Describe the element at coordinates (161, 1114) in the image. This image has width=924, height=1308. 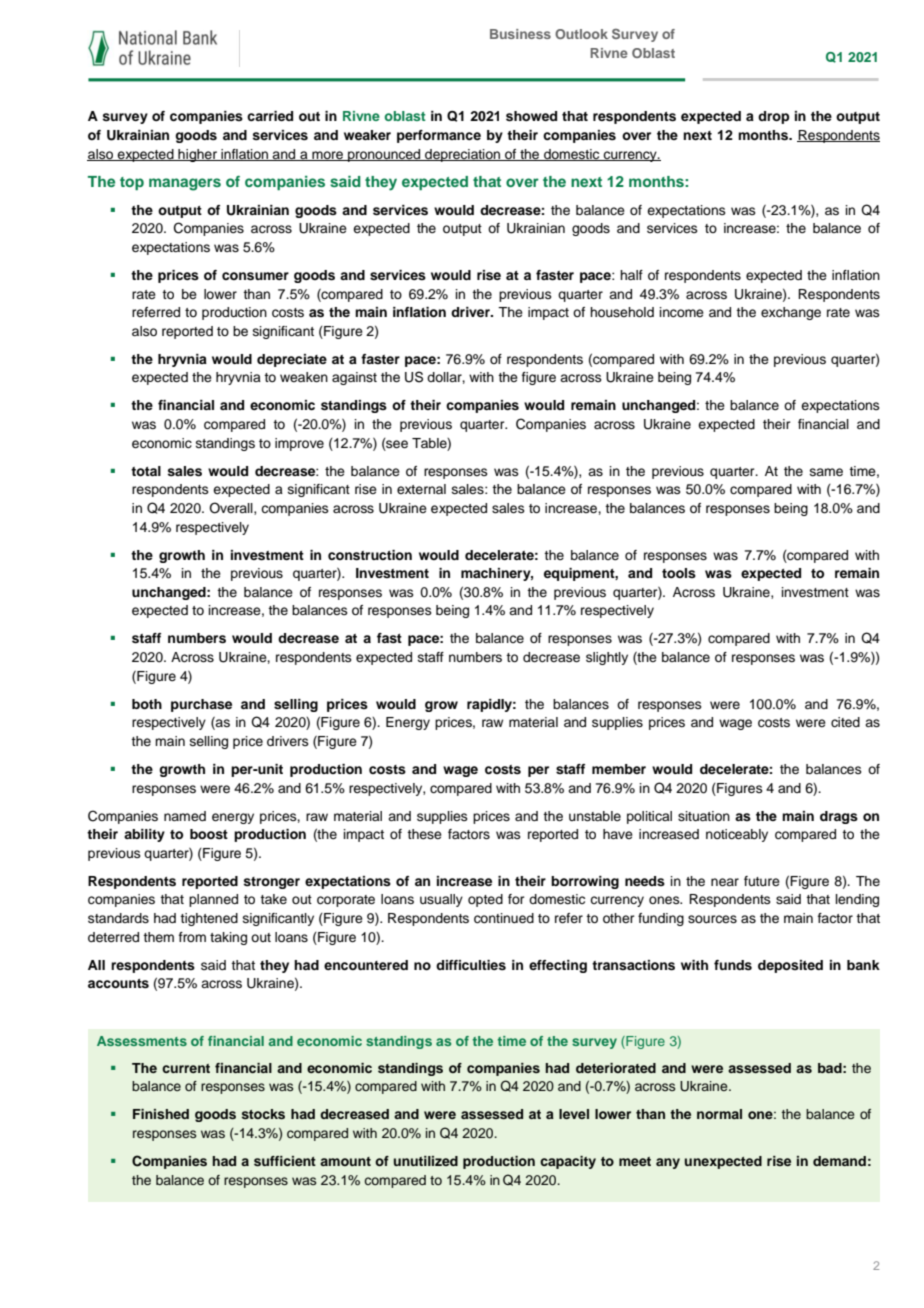
I see `Finished` at that location.
